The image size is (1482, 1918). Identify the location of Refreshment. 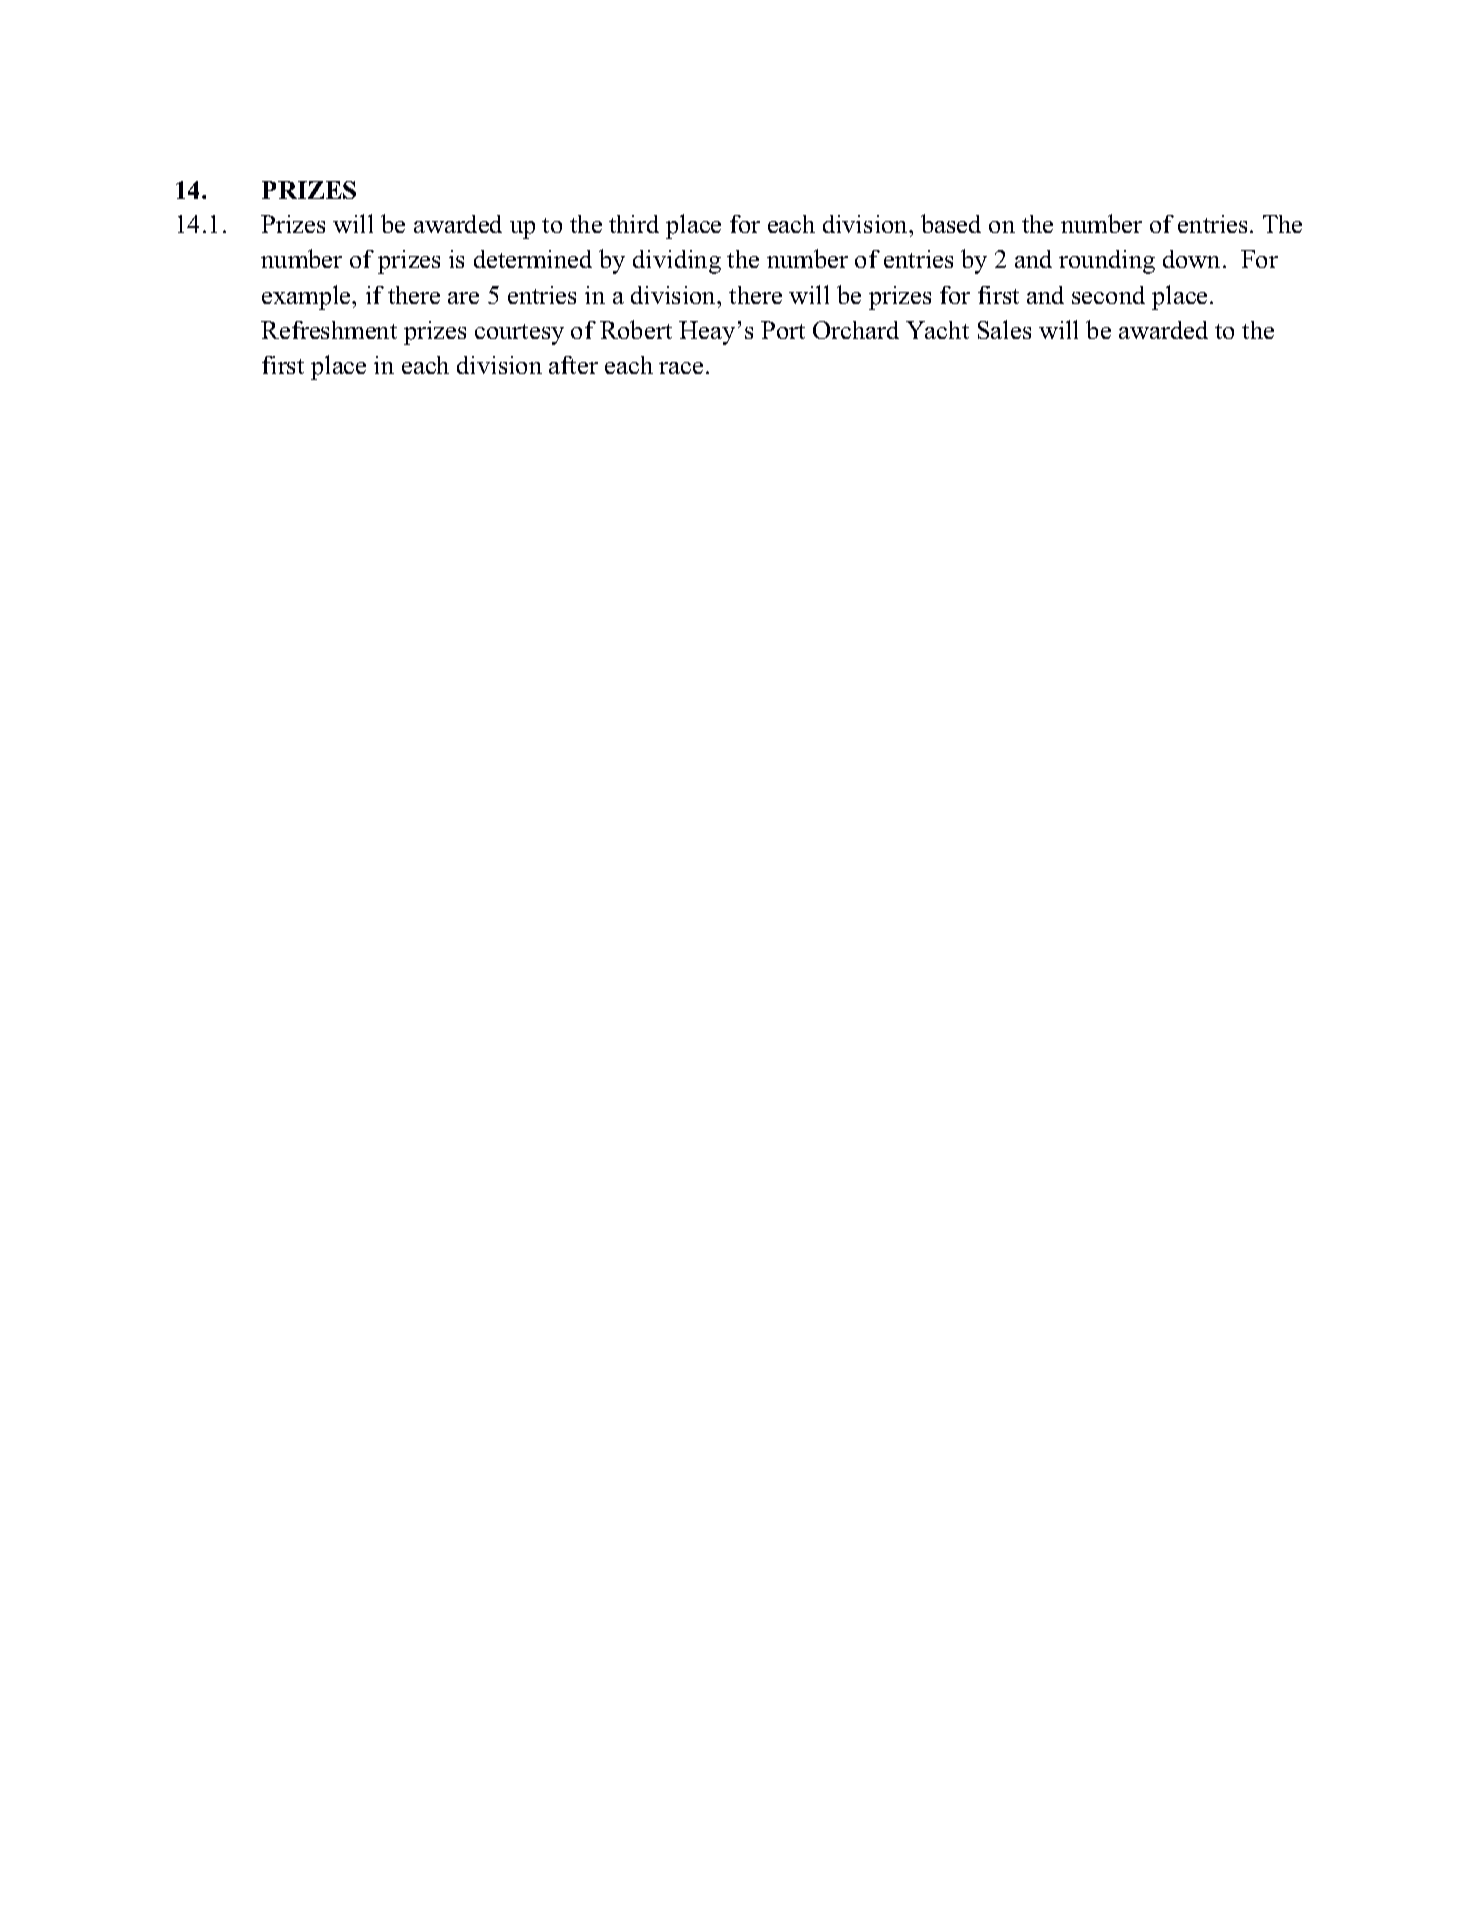
(329, 330).
